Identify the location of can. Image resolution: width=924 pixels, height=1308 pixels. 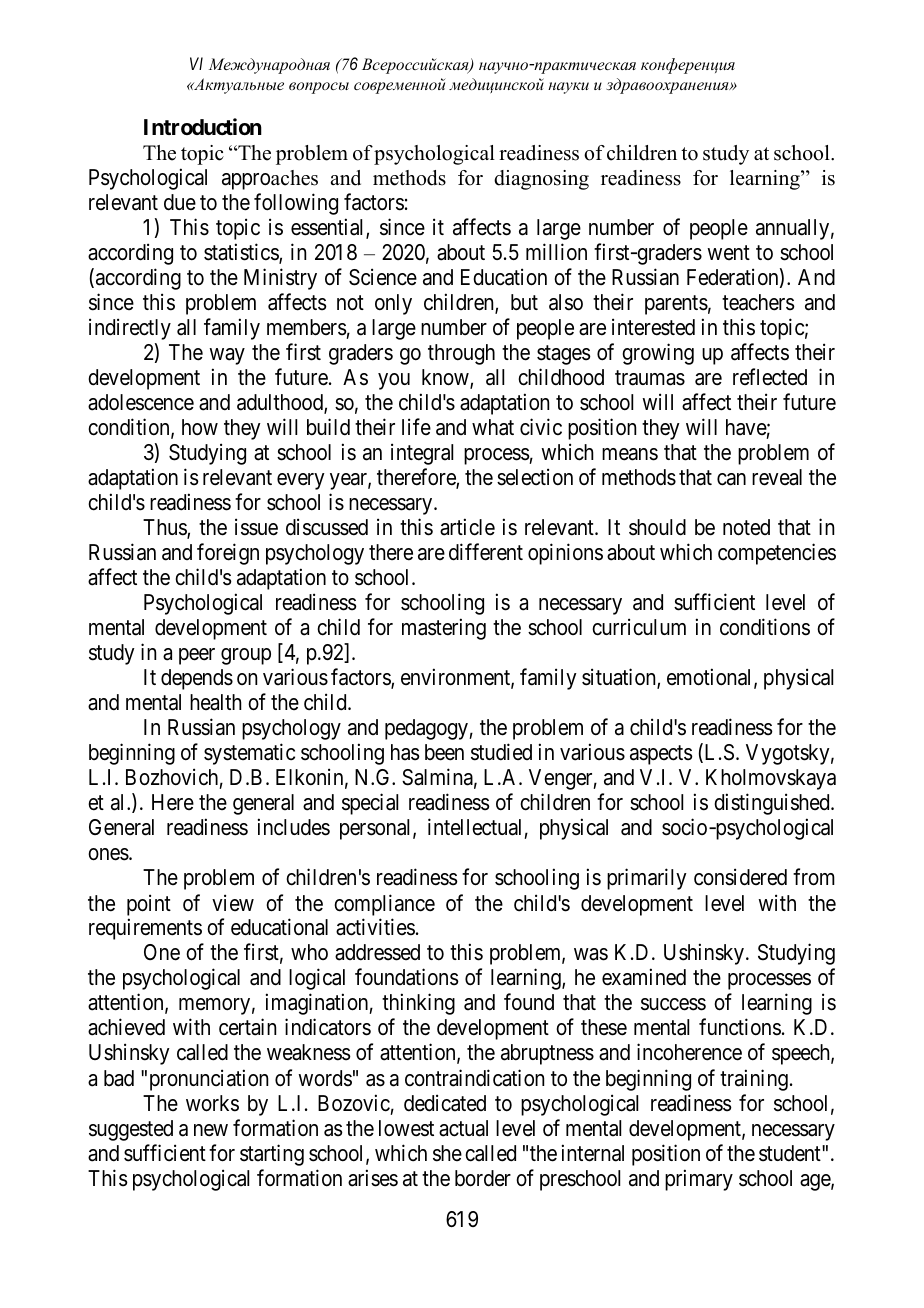
(731, 479).
